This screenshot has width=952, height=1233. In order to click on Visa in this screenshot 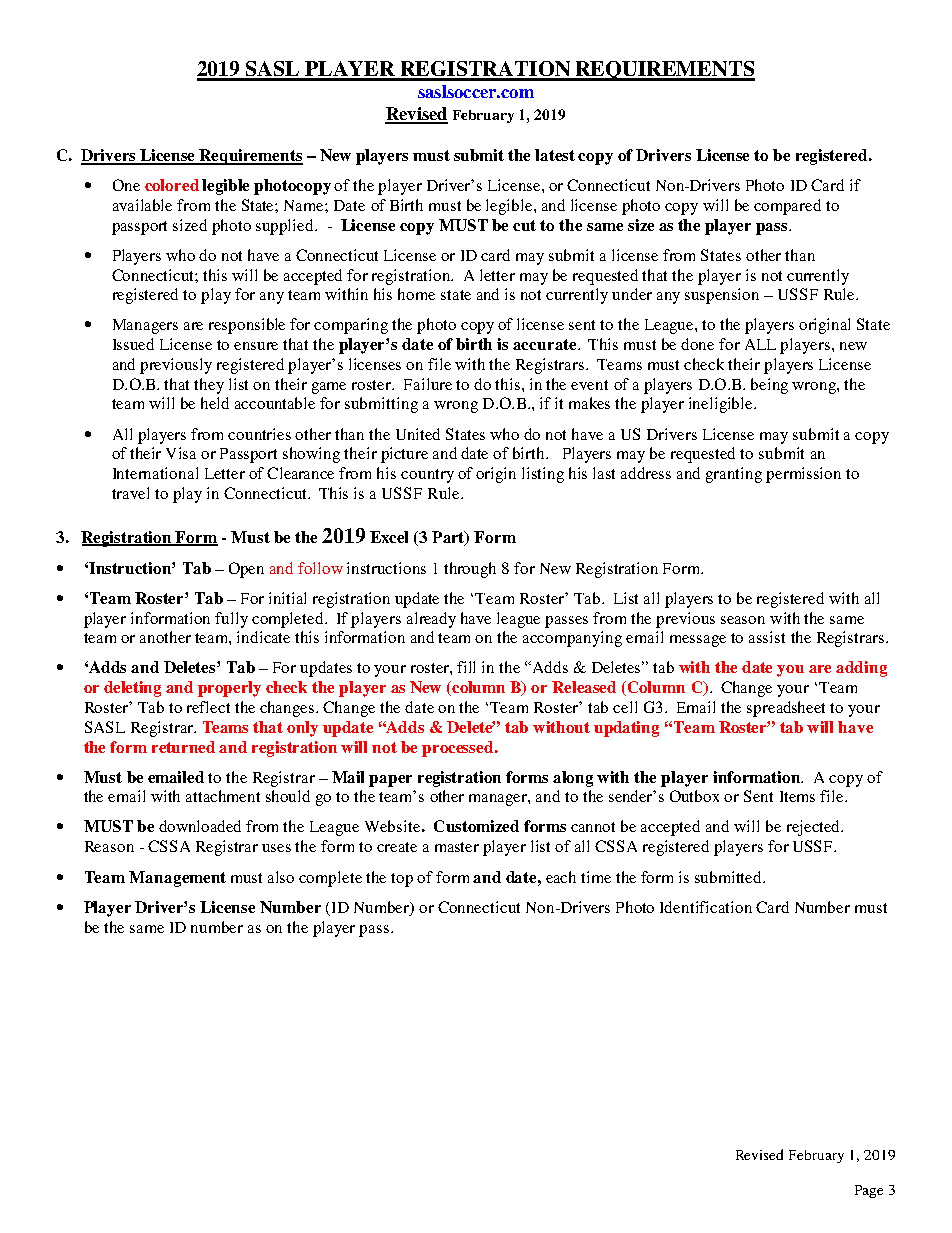, I will do `click(181, 453)`.
